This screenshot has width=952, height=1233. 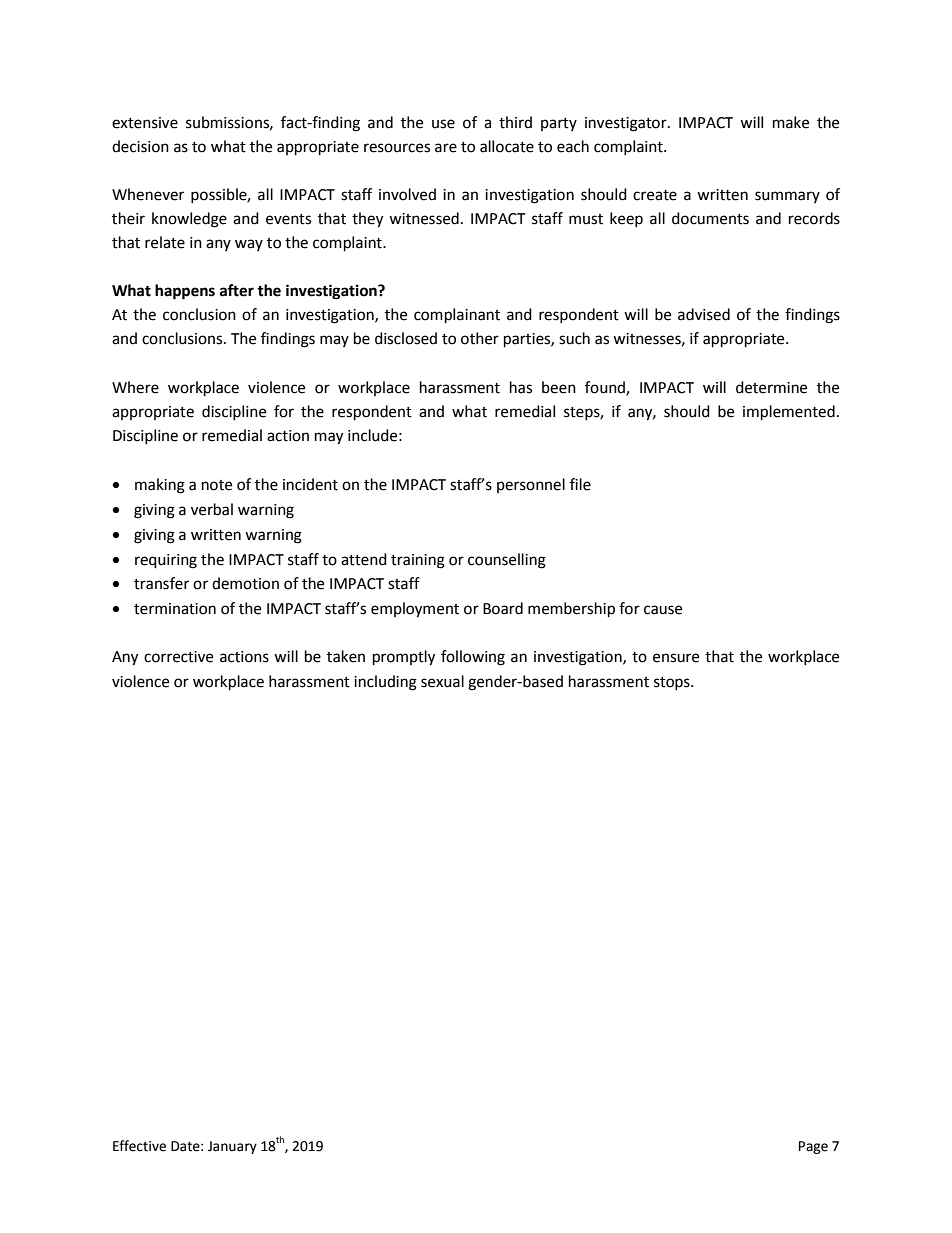 What do you see at coordinates (676, 658) in the screenshot?
I see `ensure` at bounding box center [676, 658].
